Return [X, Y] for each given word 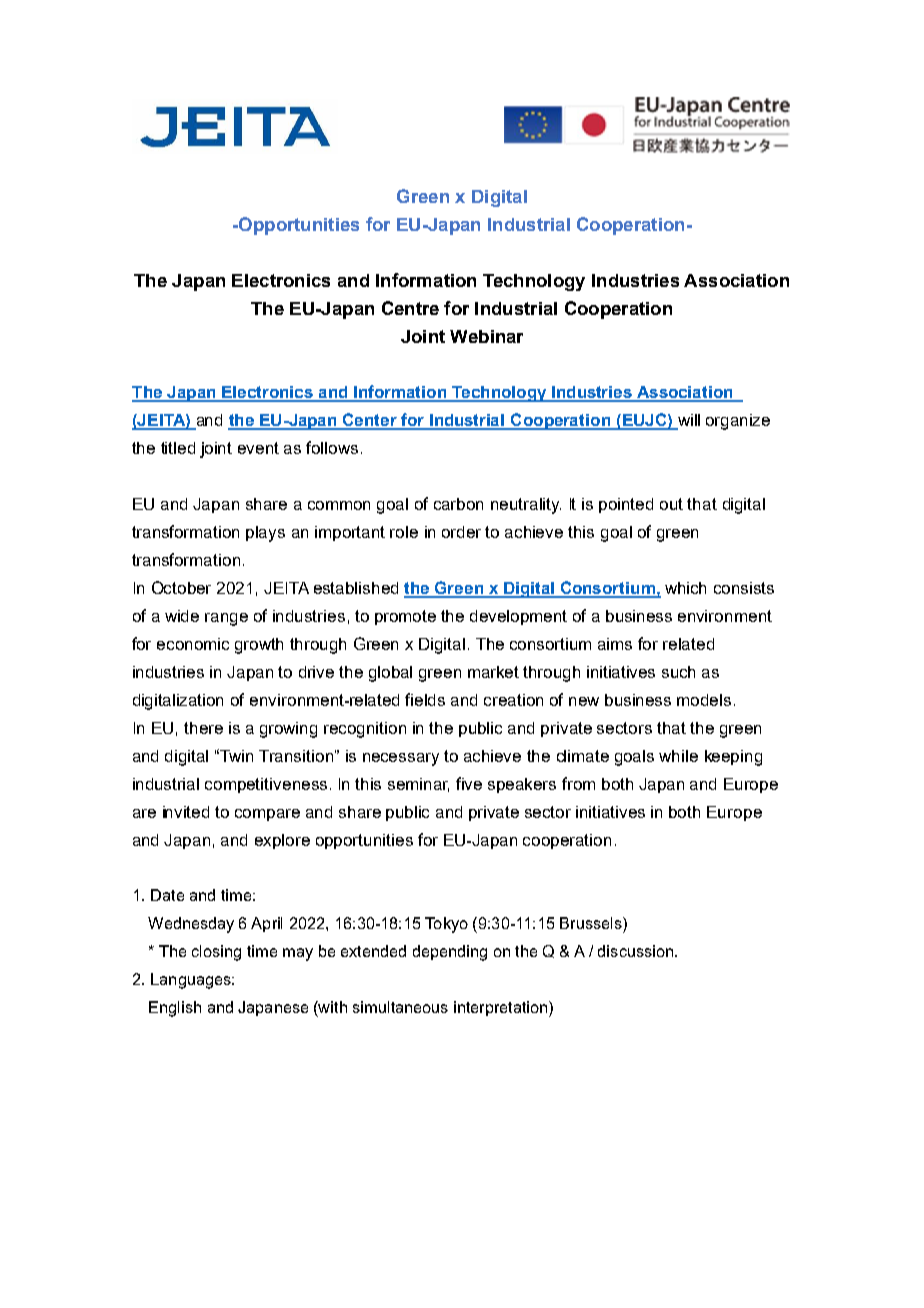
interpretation [502, 1009]
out [671, 504]
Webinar [486, 336]
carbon [458, 504]
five [469, 783]
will [687, 421]
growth [259, 646]
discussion [635, 951]
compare [267, 815]
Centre [410, 308]
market [493, 672]
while [678, 756]
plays [265, 534]
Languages [192, 981]
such [678, 672]
